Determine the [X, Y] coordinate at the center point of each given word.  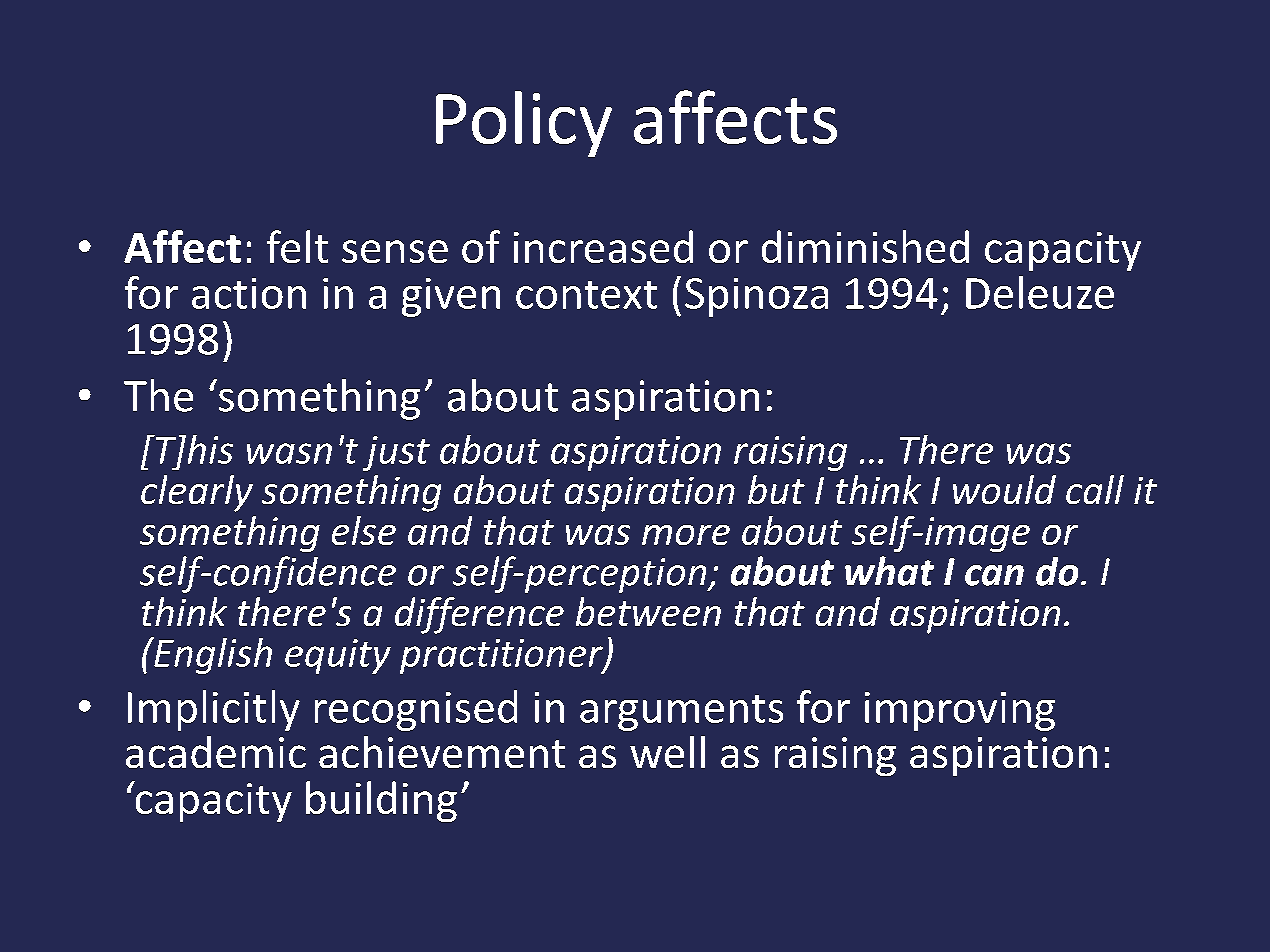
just [396, 453]
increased [603, 246]
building [381, 801]
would [1004, 489]
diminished [865, 246]
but [776, 489]
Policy [524, 124]
